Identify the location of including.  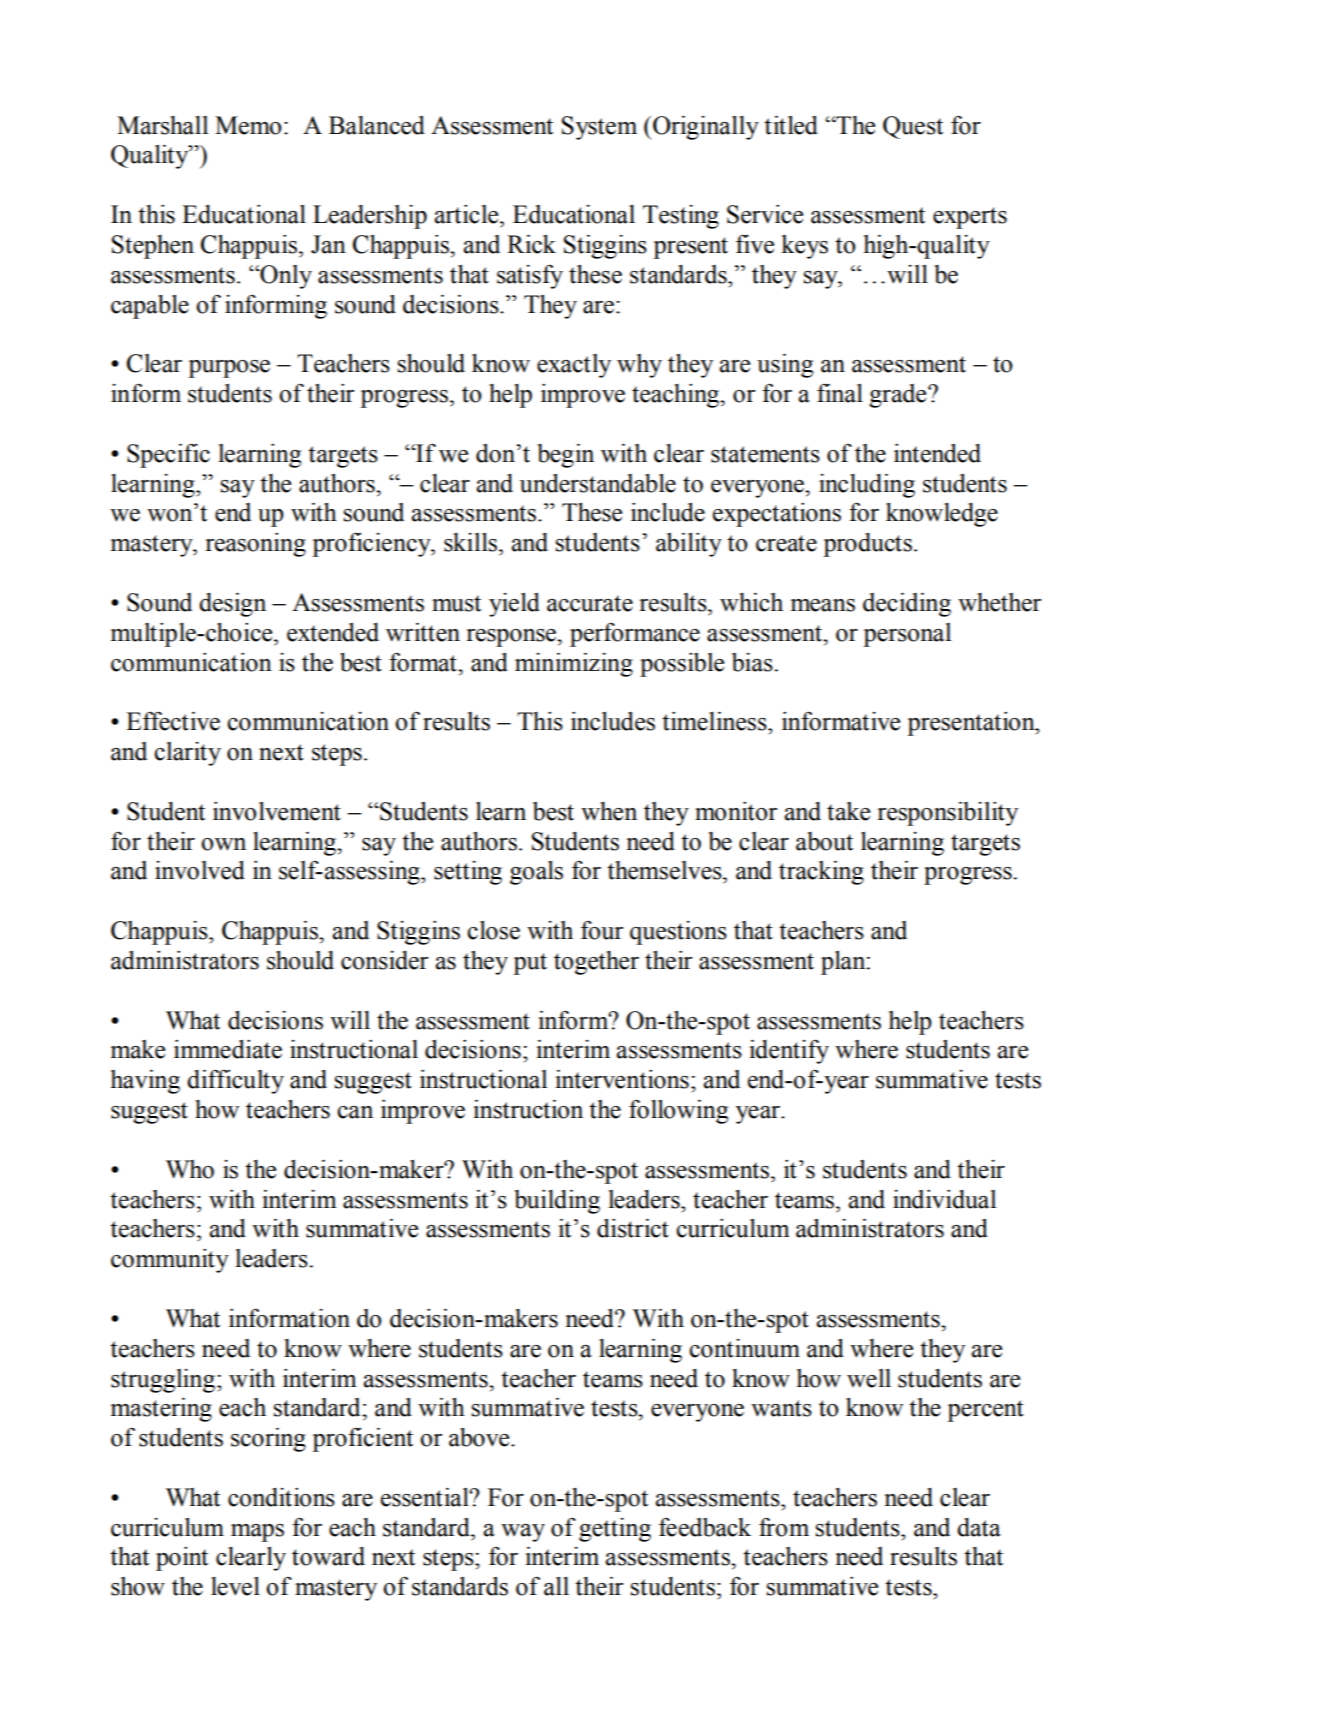
(867, 485).
